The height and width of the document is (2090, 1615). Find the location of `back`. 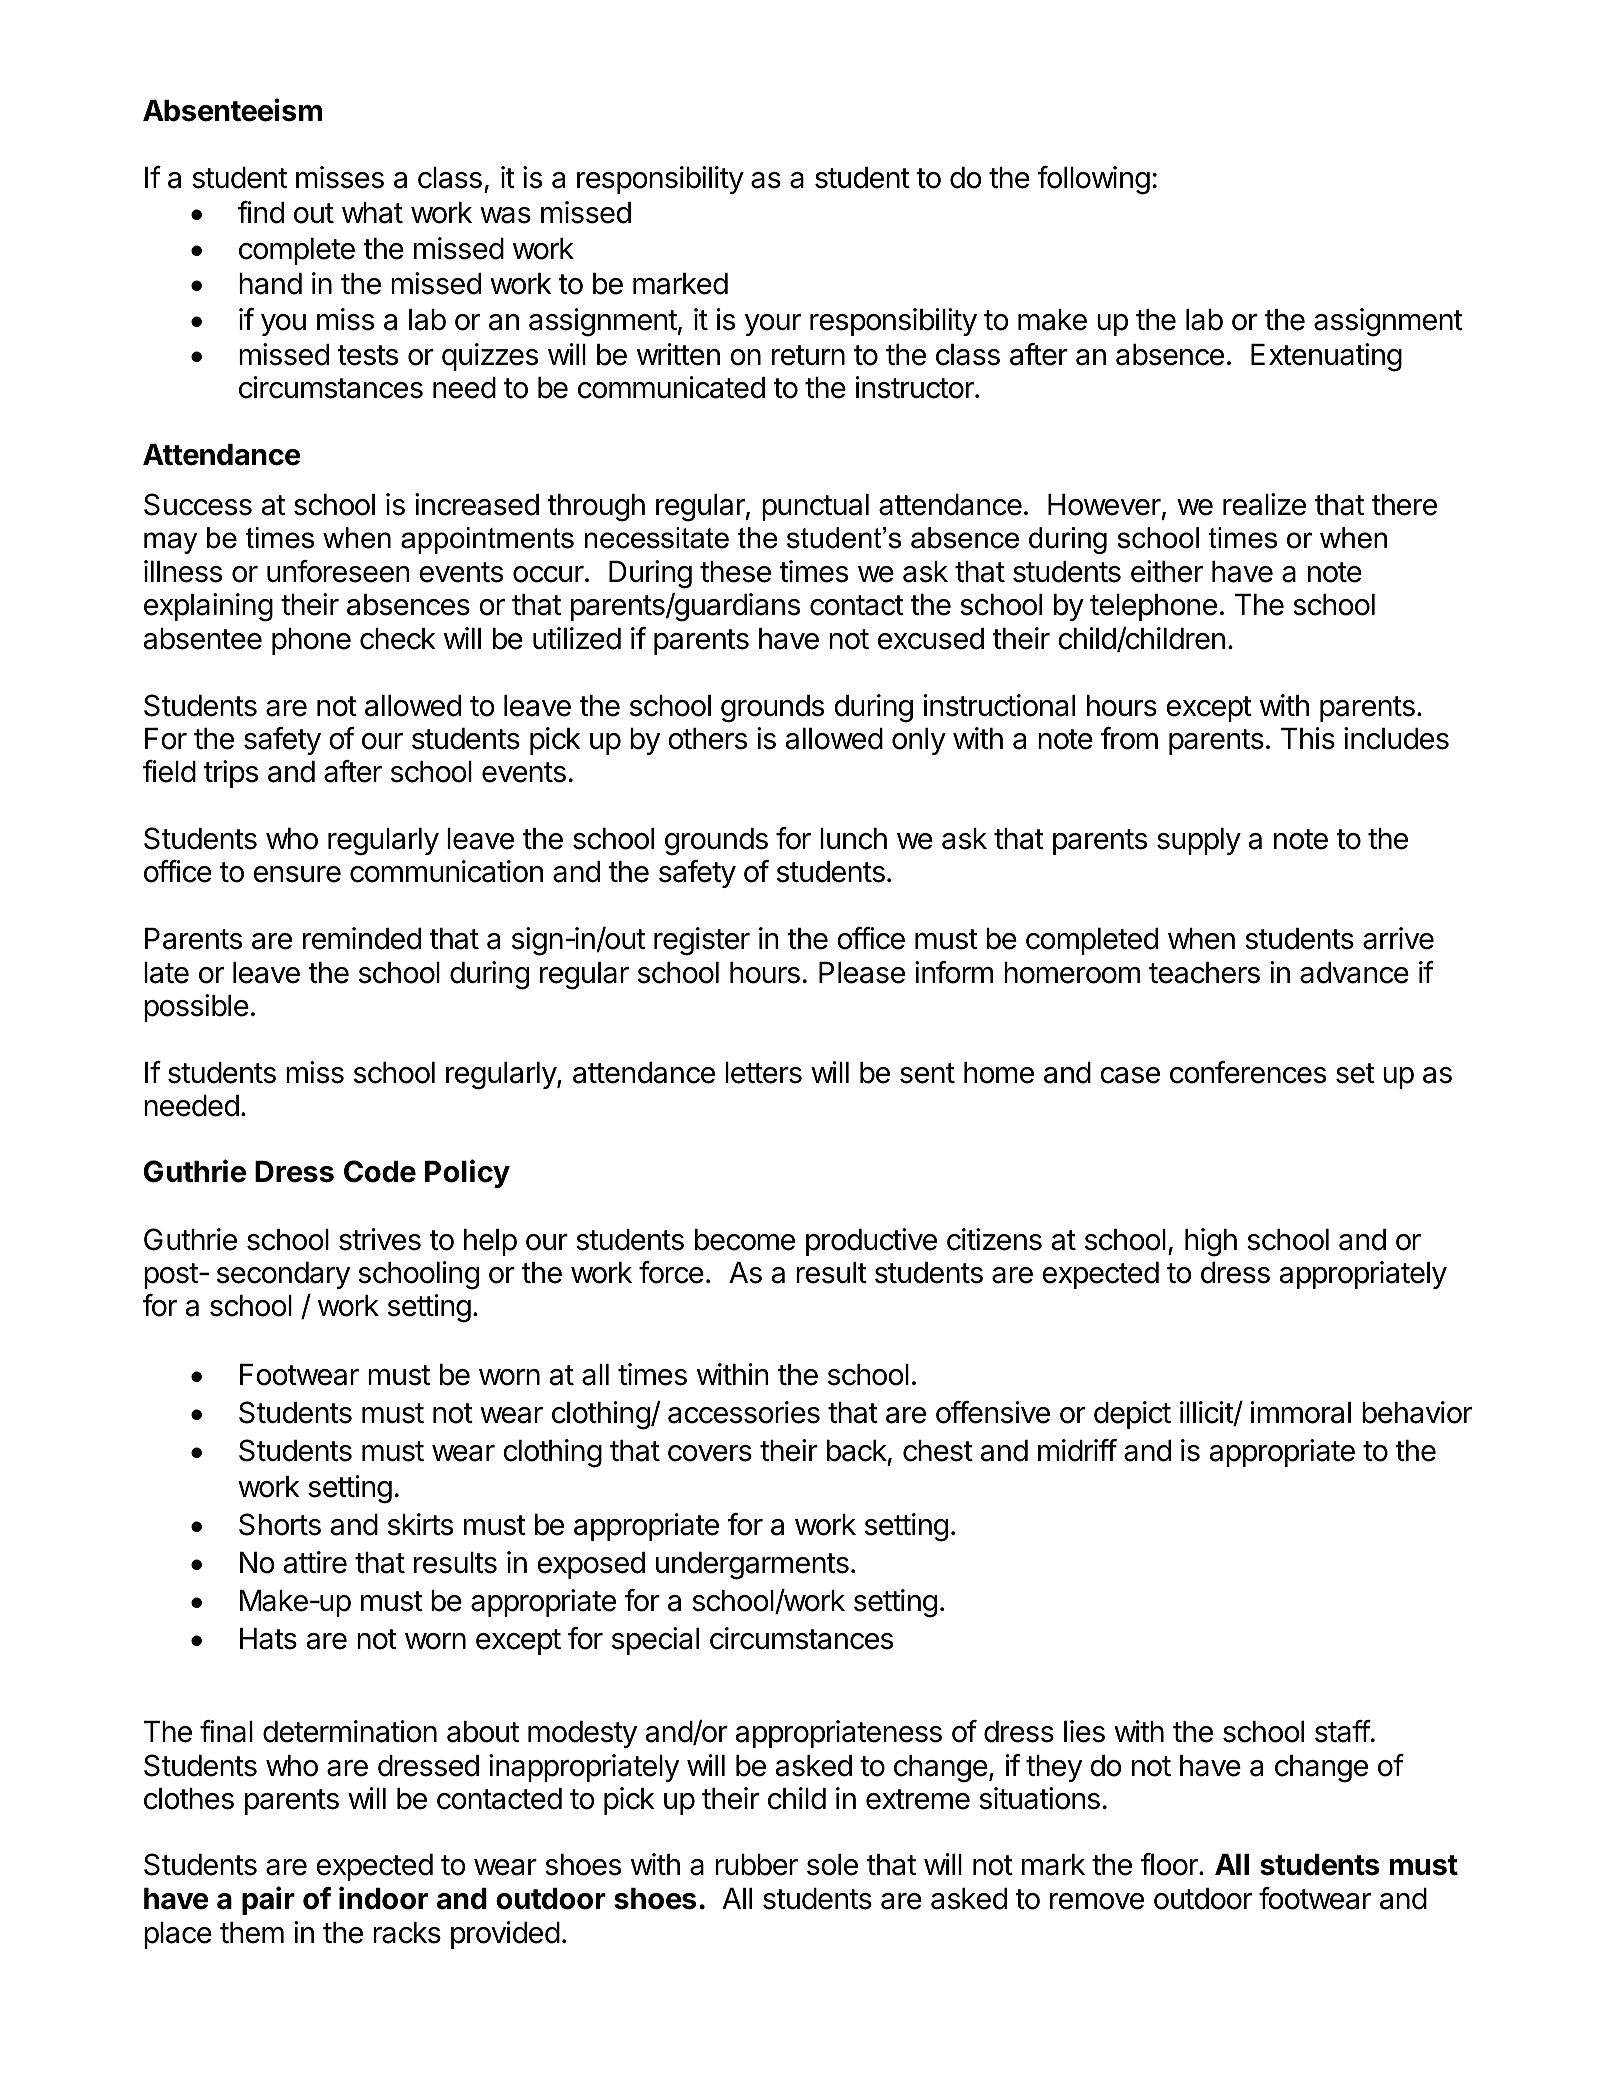

back is located at coordinates (857, 1451).
